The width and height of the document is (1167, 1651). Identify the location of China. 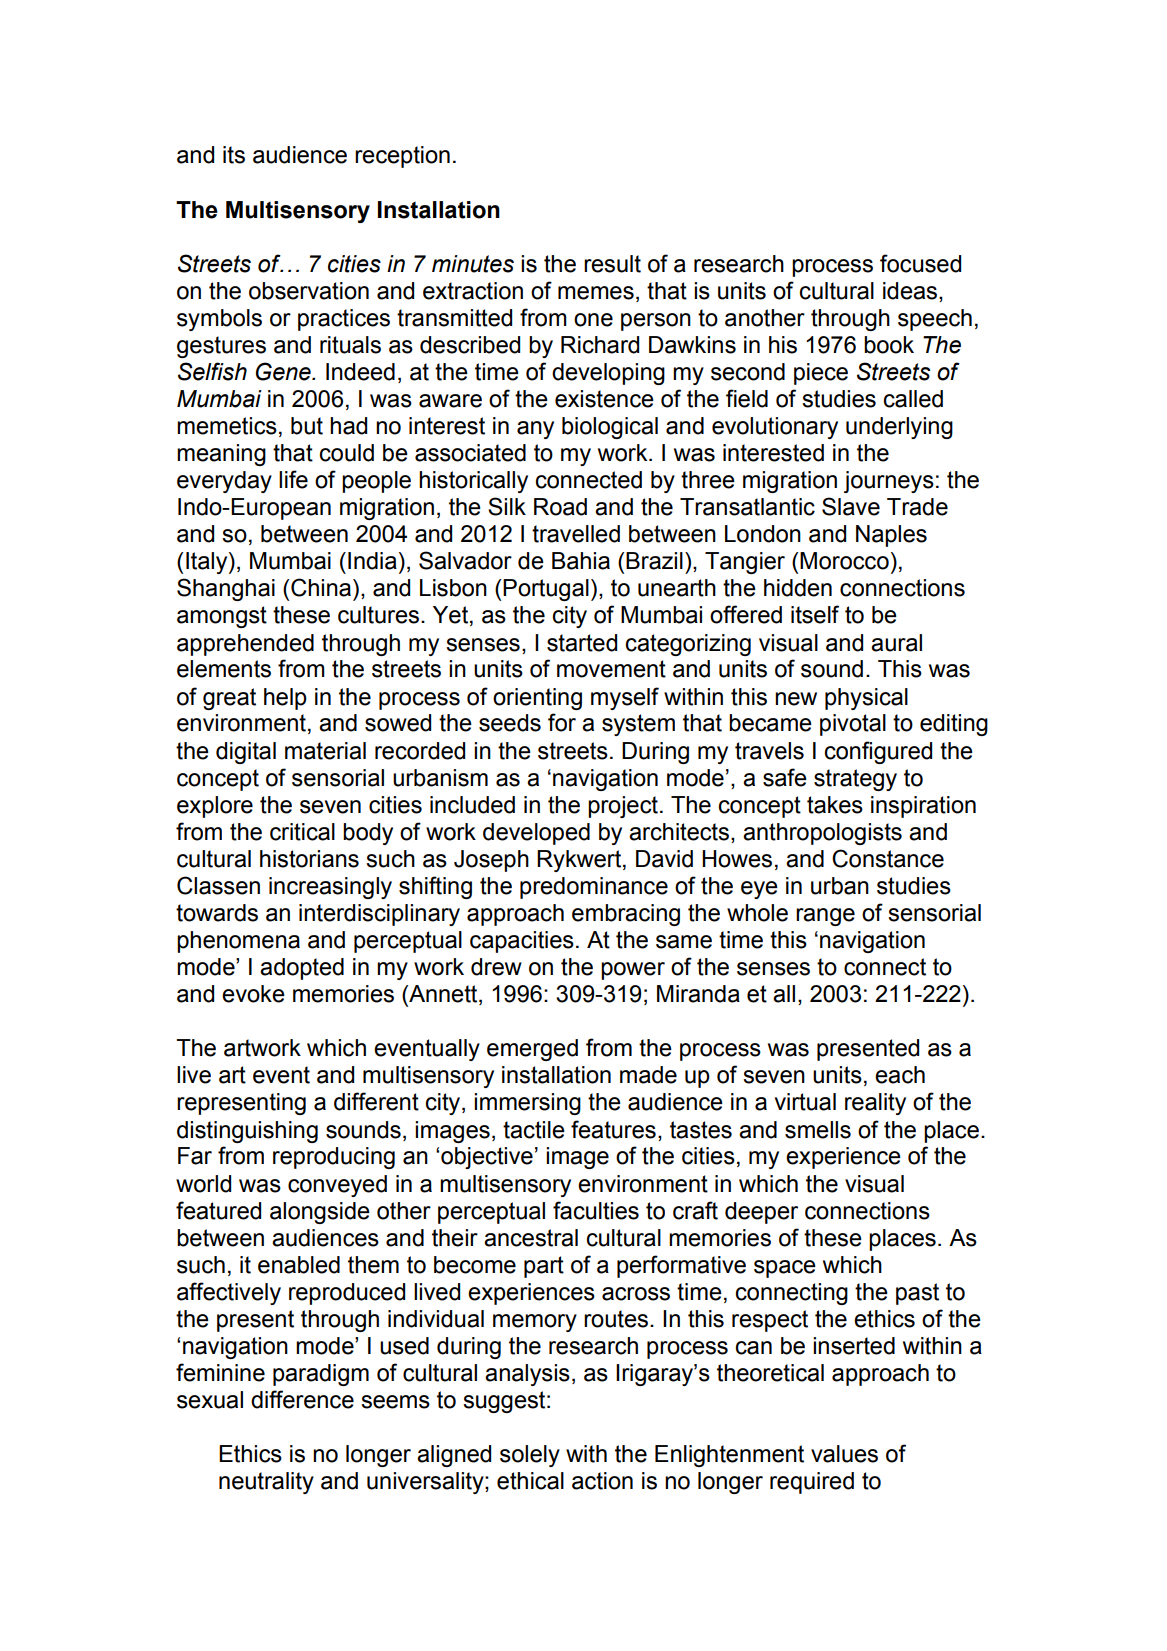
(321, 587).
